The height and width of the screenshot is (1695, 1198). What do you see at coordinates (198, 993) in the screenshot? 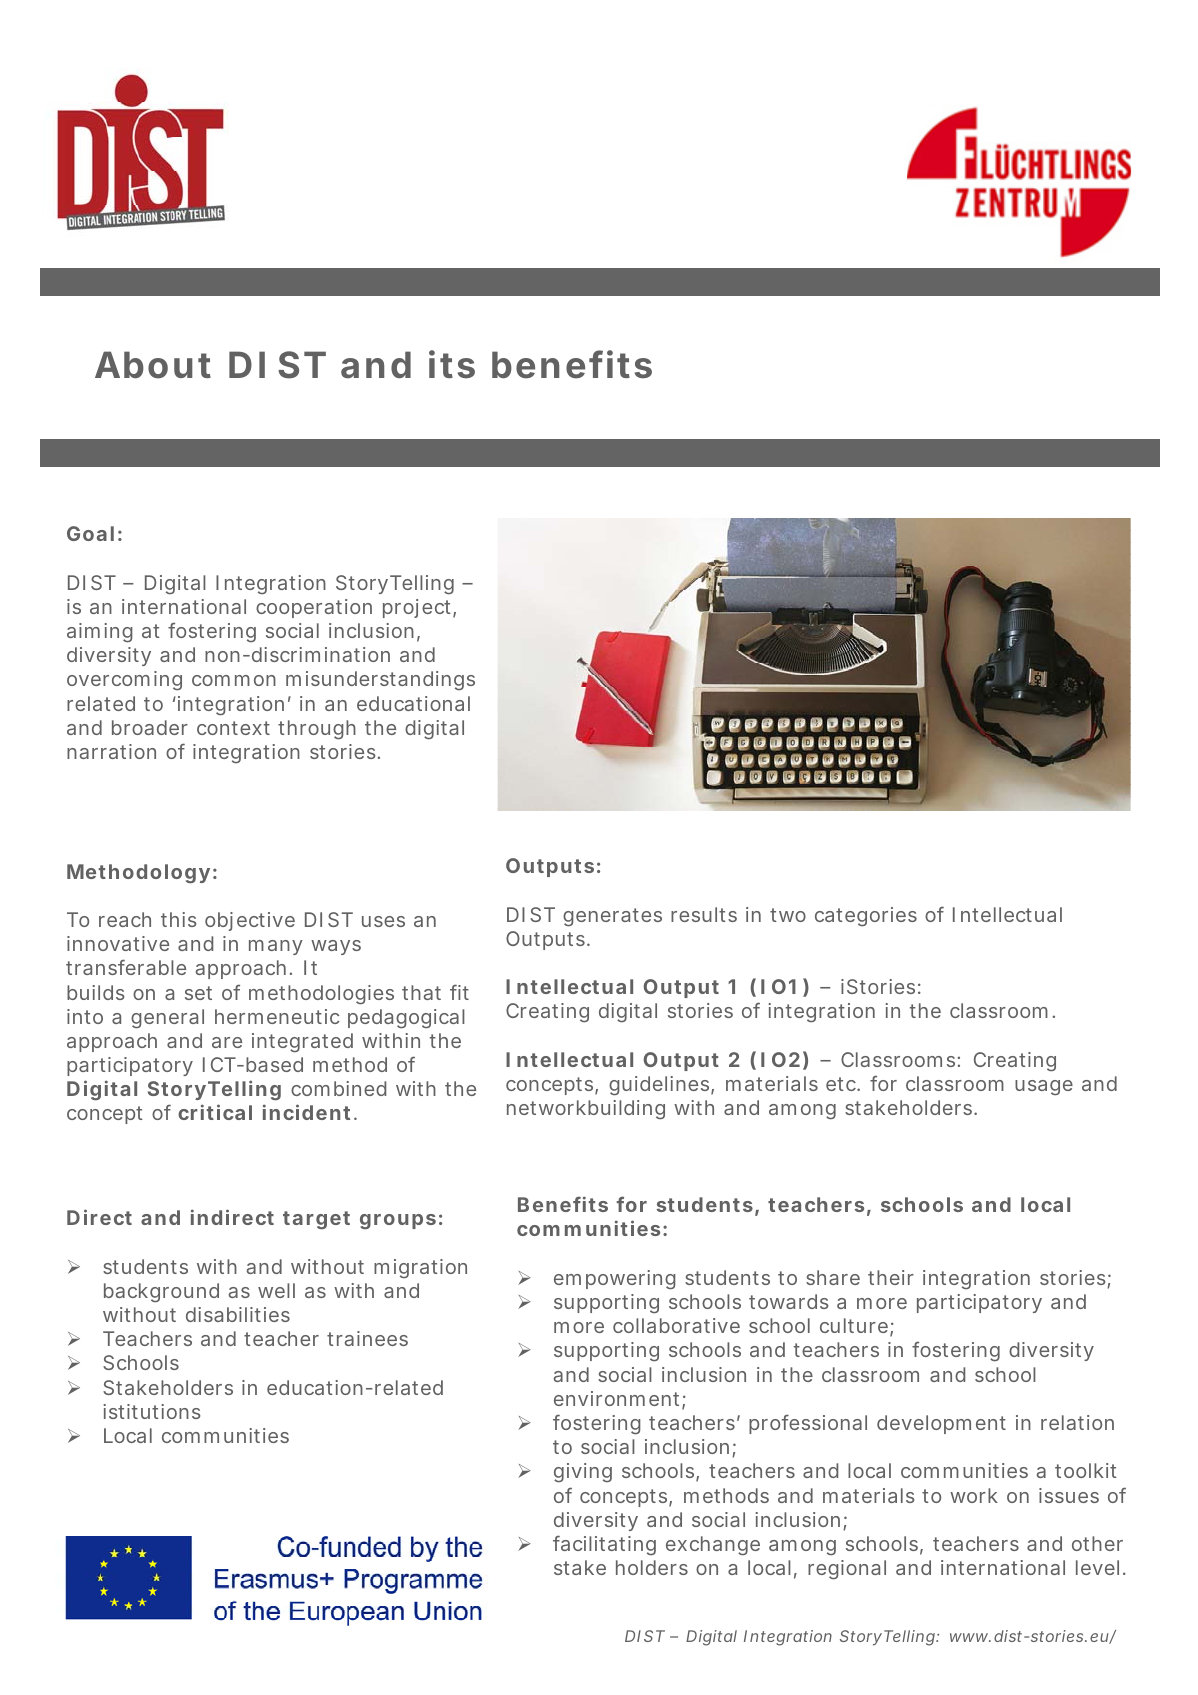
I see `set` at bounding box center [198, 993].
